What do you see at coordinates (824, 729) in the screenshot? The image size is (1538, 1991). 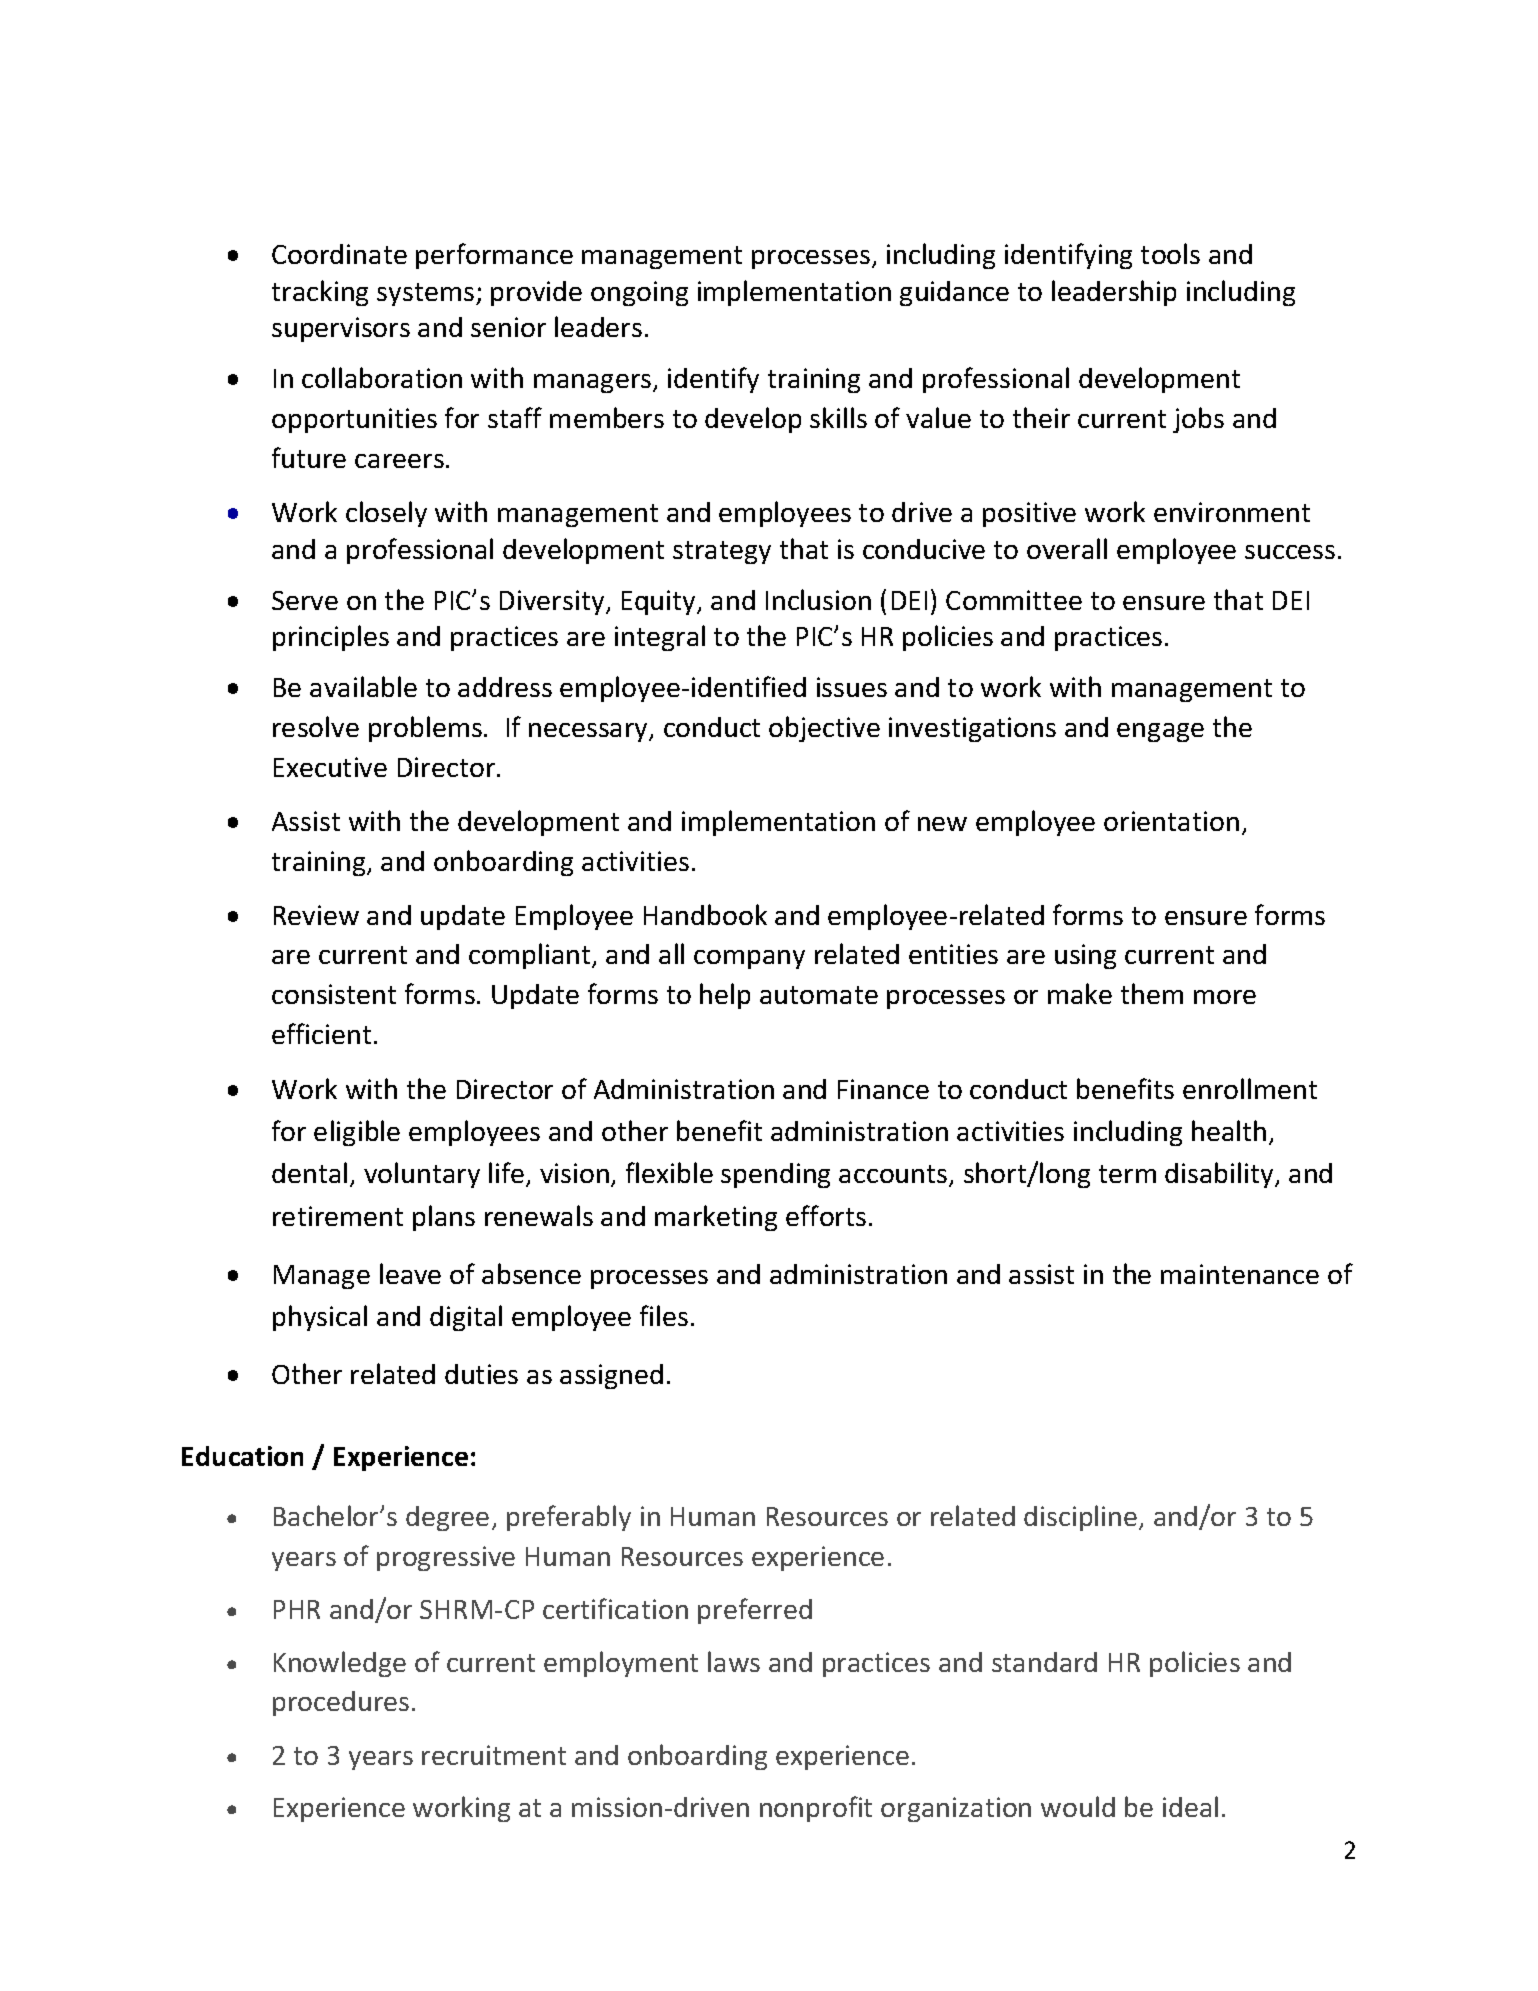 I see `objective` at bounding box center [824, 729].
